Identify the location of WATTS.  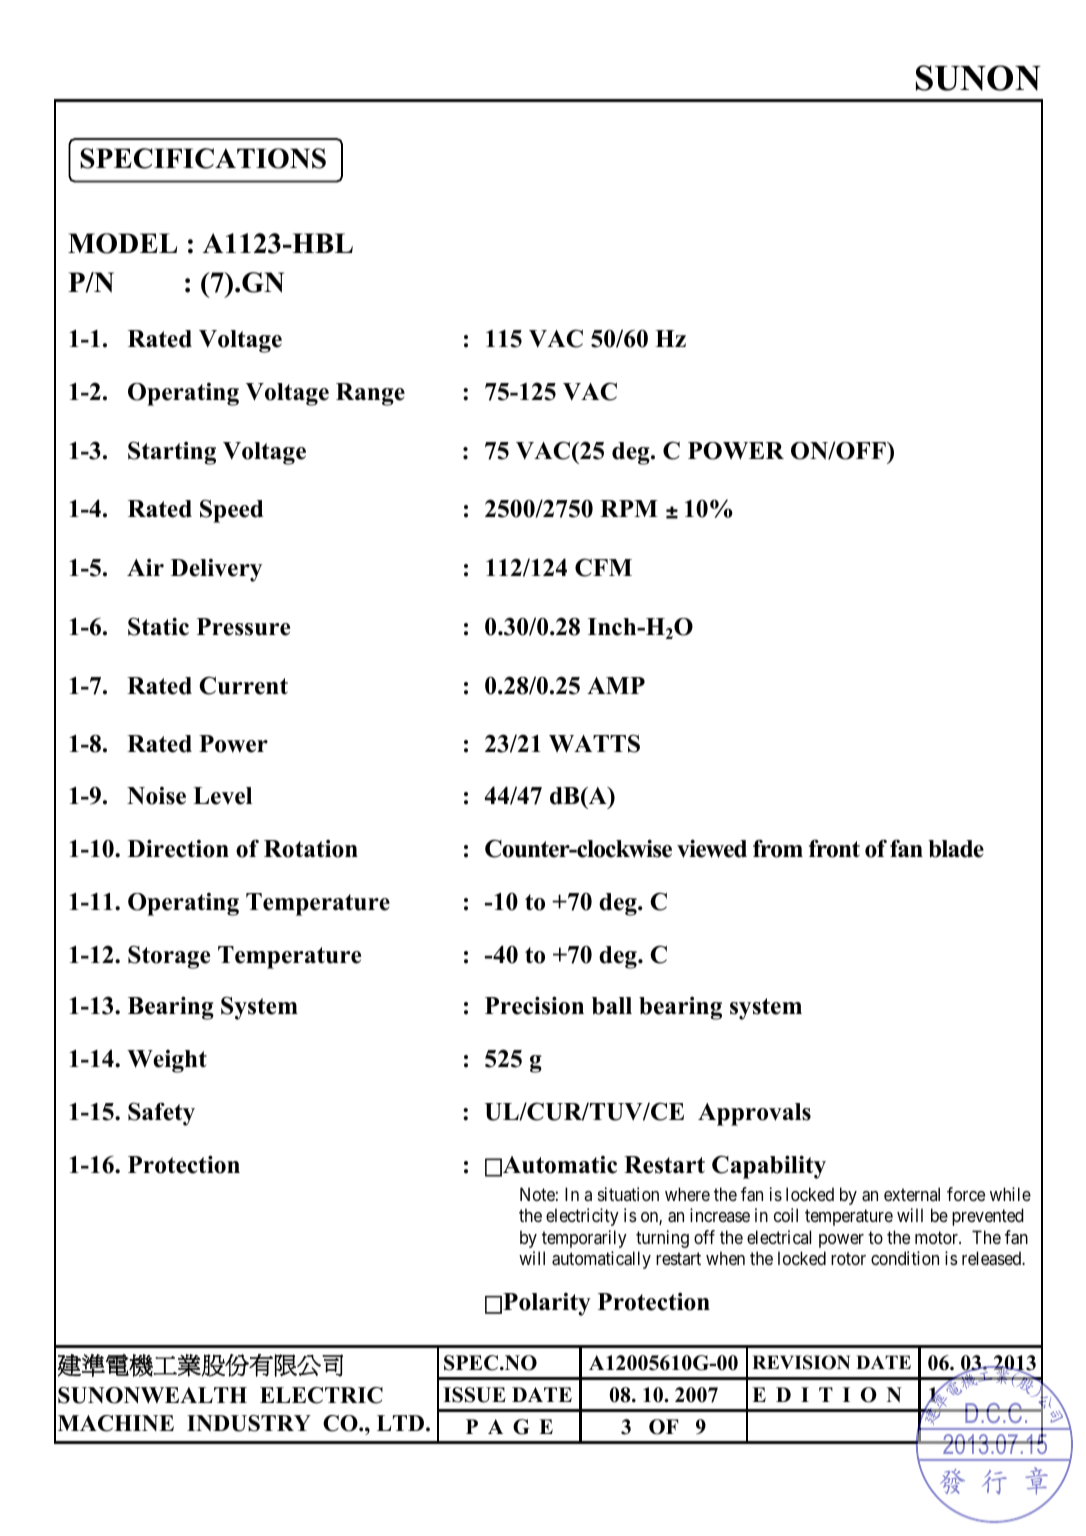
(594, 743).
